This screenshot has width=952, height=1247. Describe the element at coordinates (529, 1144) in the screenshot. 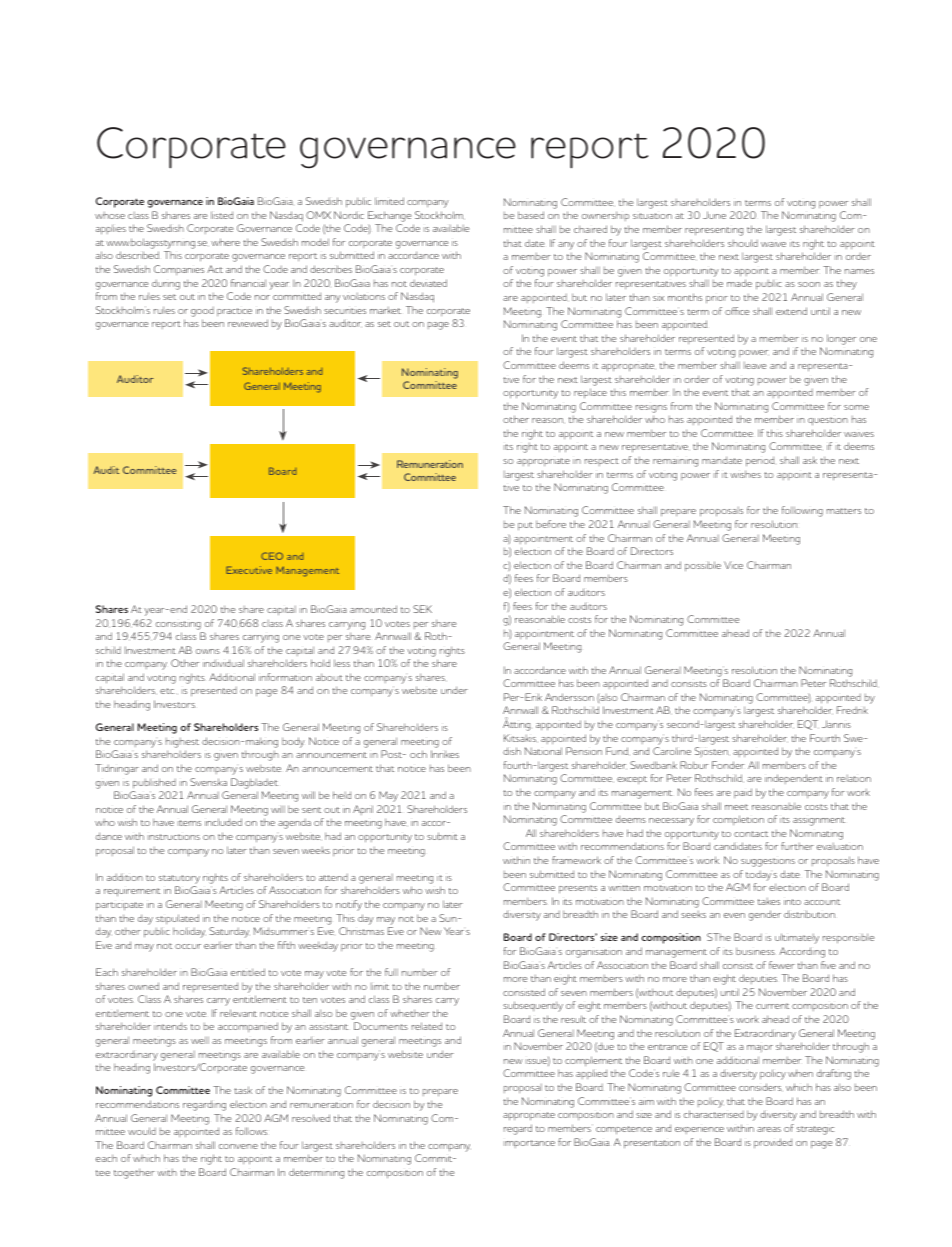

I see `importance` at that location.
